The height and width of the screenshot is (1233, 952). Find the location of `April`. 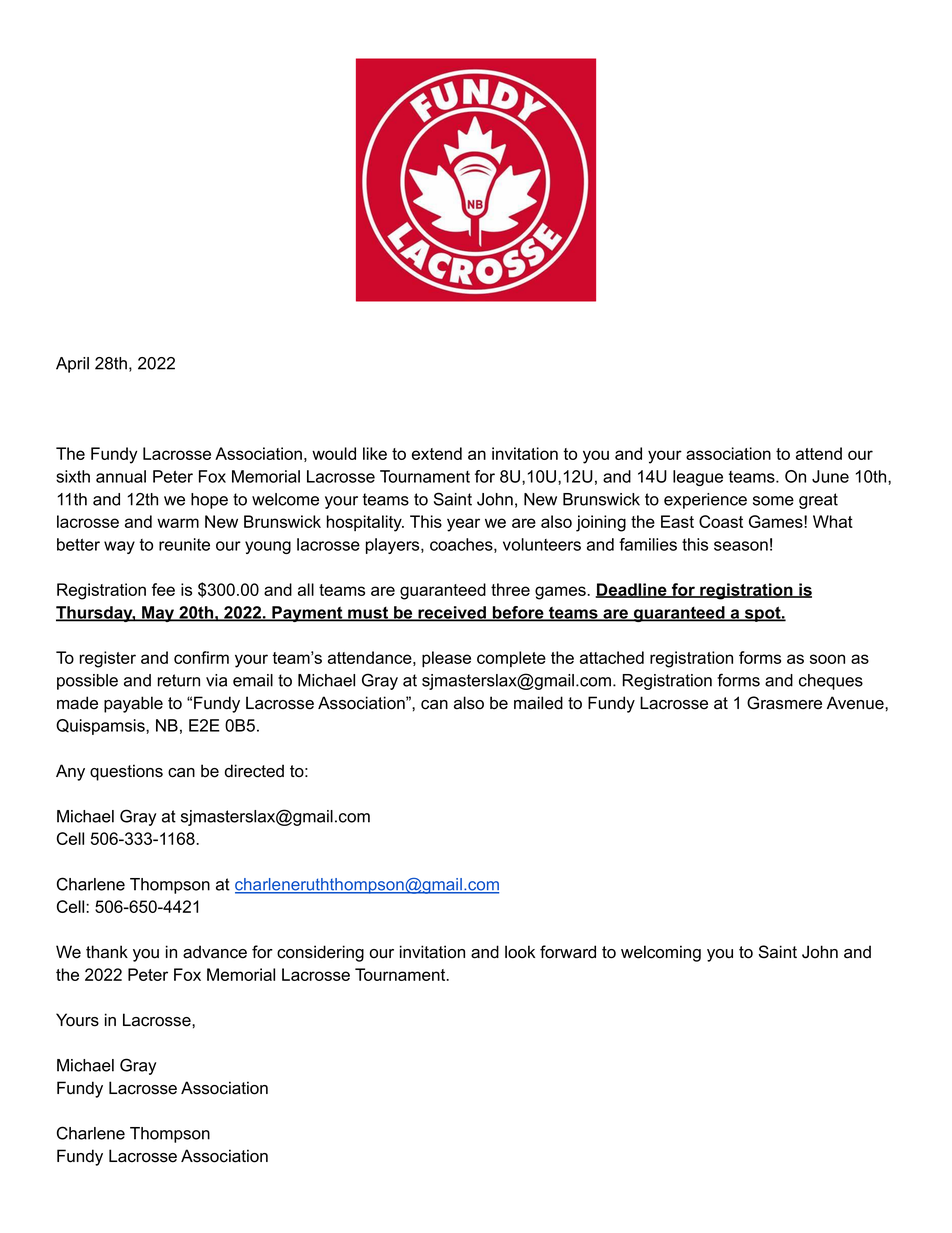

April is located at coordinates (72, 365).
